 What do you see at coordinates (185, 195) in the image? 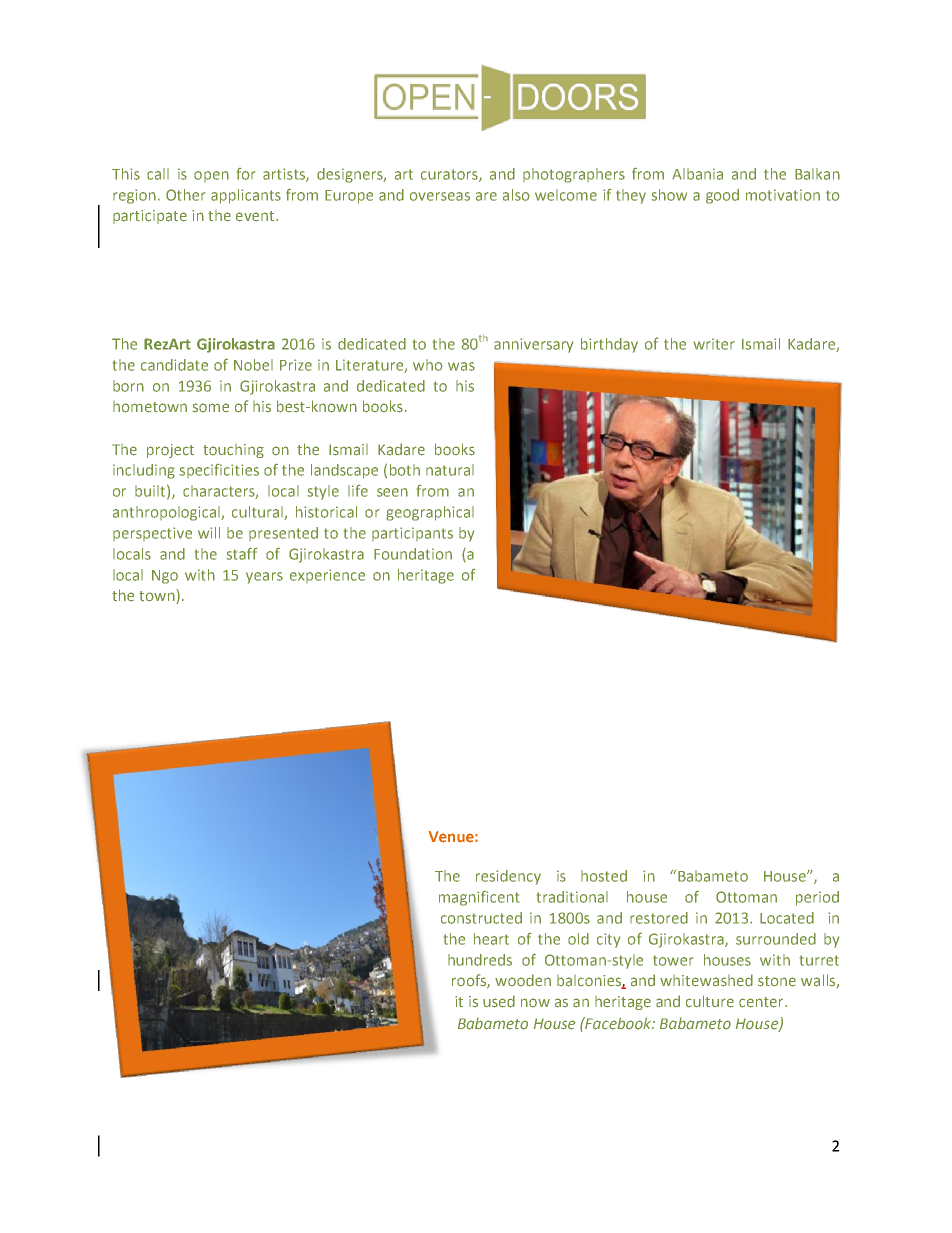
I see `Other` at bounding box center [185, 195].
